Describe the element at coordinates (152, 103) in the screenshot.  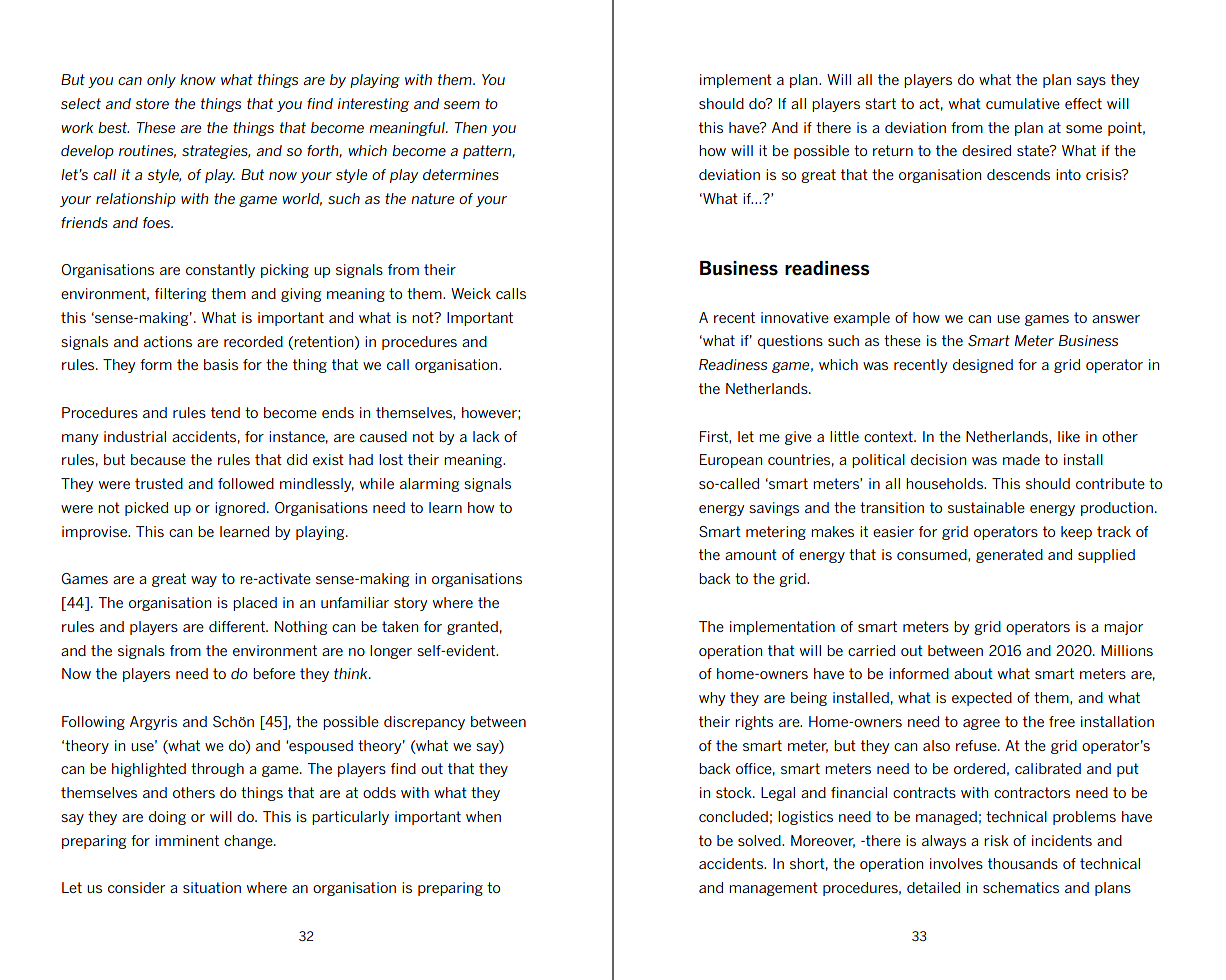
I see `store` at that location.
